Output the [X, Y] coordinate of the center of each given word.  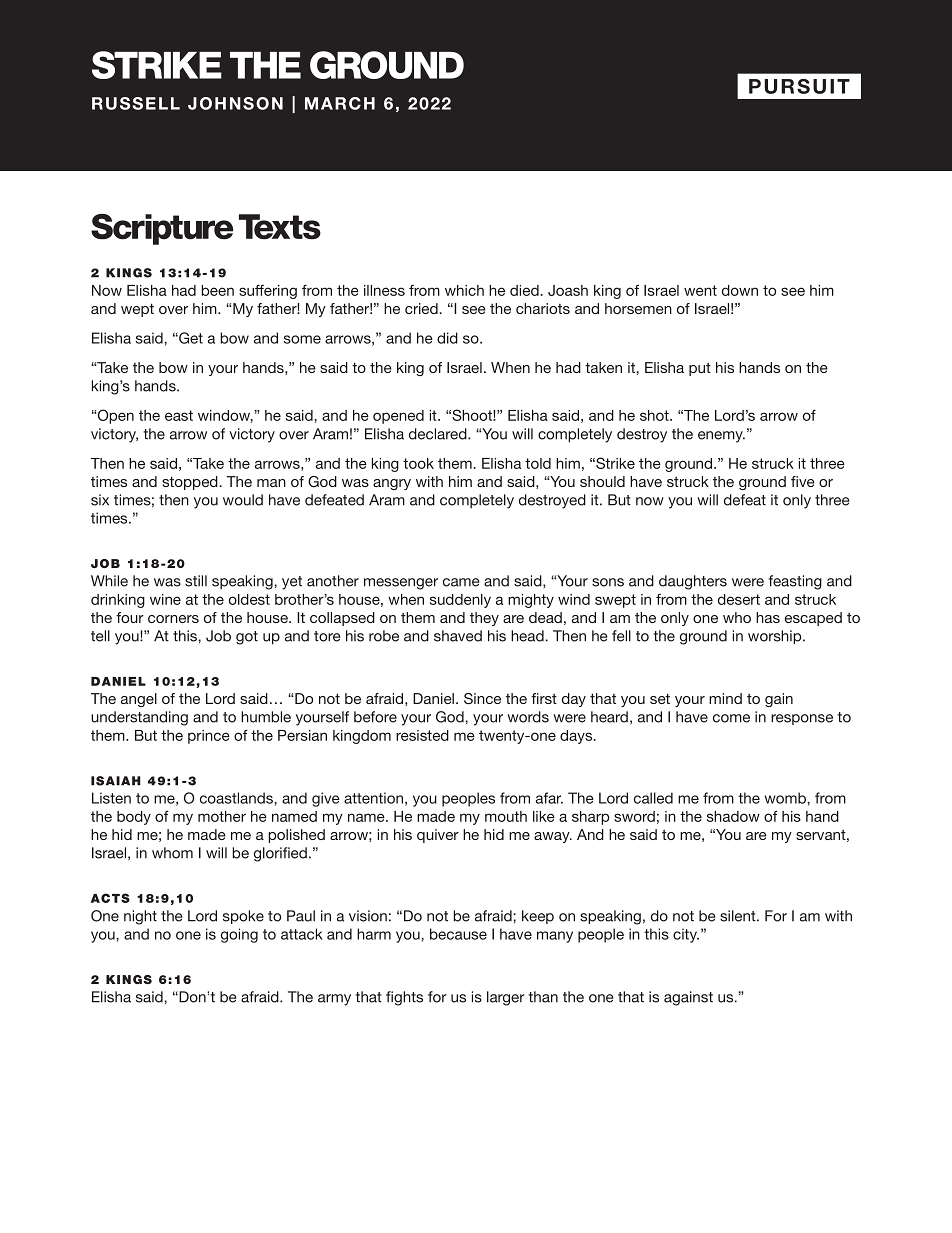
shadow [733, 816]
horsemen [638, 308]
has [768, 617]
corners [173, 619]
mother [222, 816]
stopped [191, 483]
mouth [506, 816]
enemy [721, 437]
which [464, 290]
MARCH [340, 103]
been [217, 290]
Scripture [162, 229]
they [484, 619]
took [418, 463]
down [740, 290]
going [239, 935]
